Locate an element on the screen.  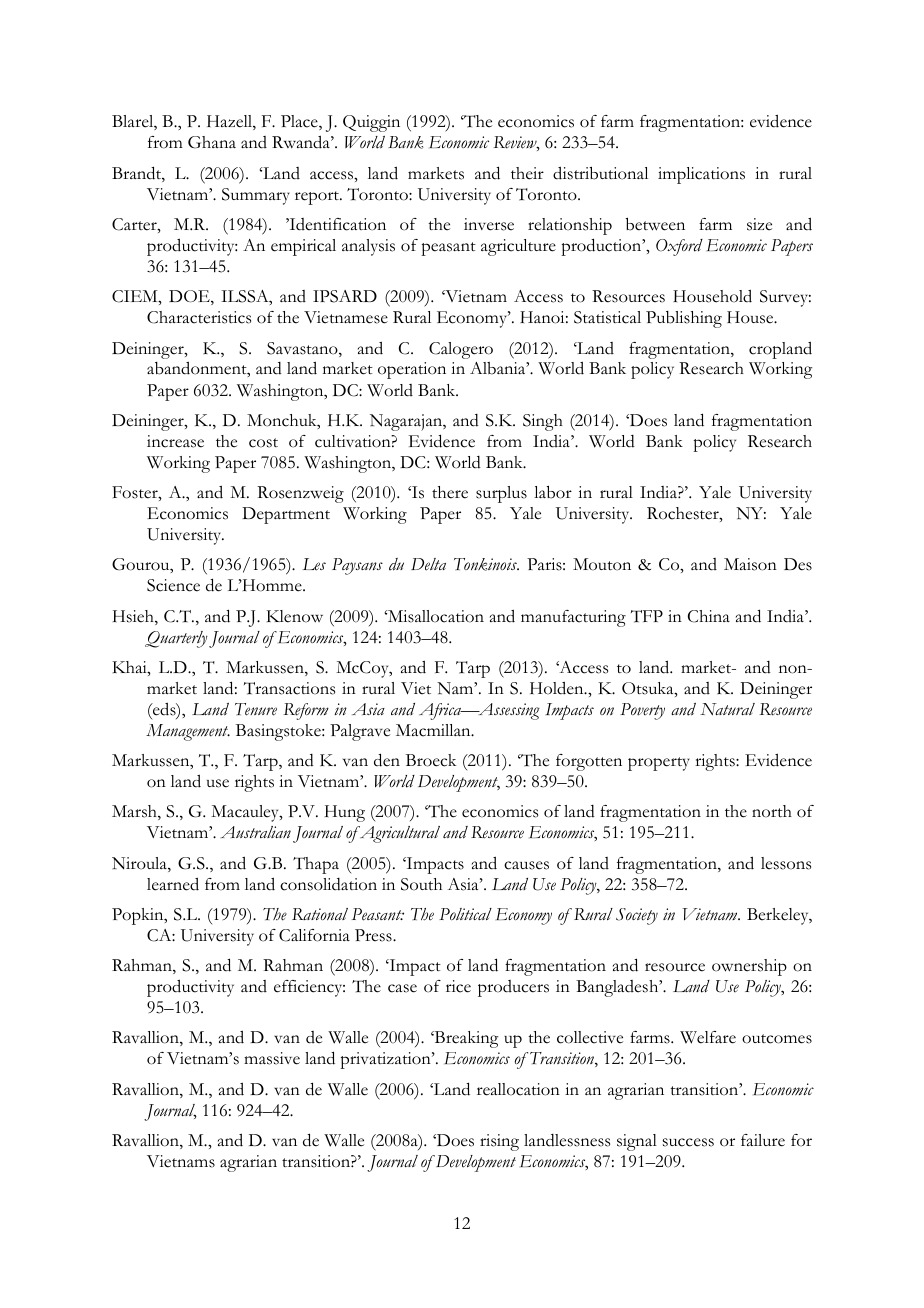
massive is located at coordinates (272, 1058).
